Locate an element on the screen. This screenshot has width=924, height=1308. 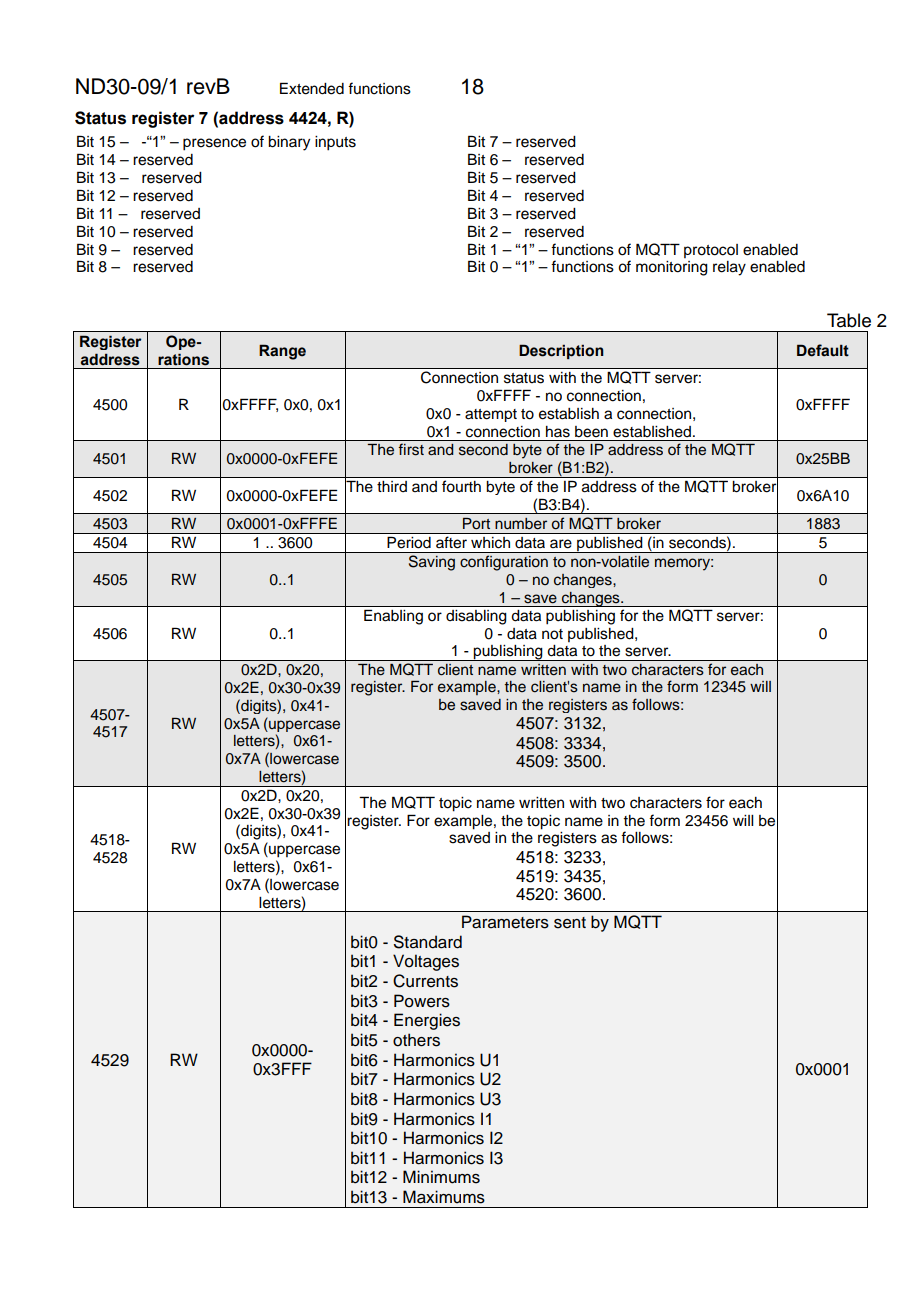
Minimums is located at coordinates (441, 1177).
